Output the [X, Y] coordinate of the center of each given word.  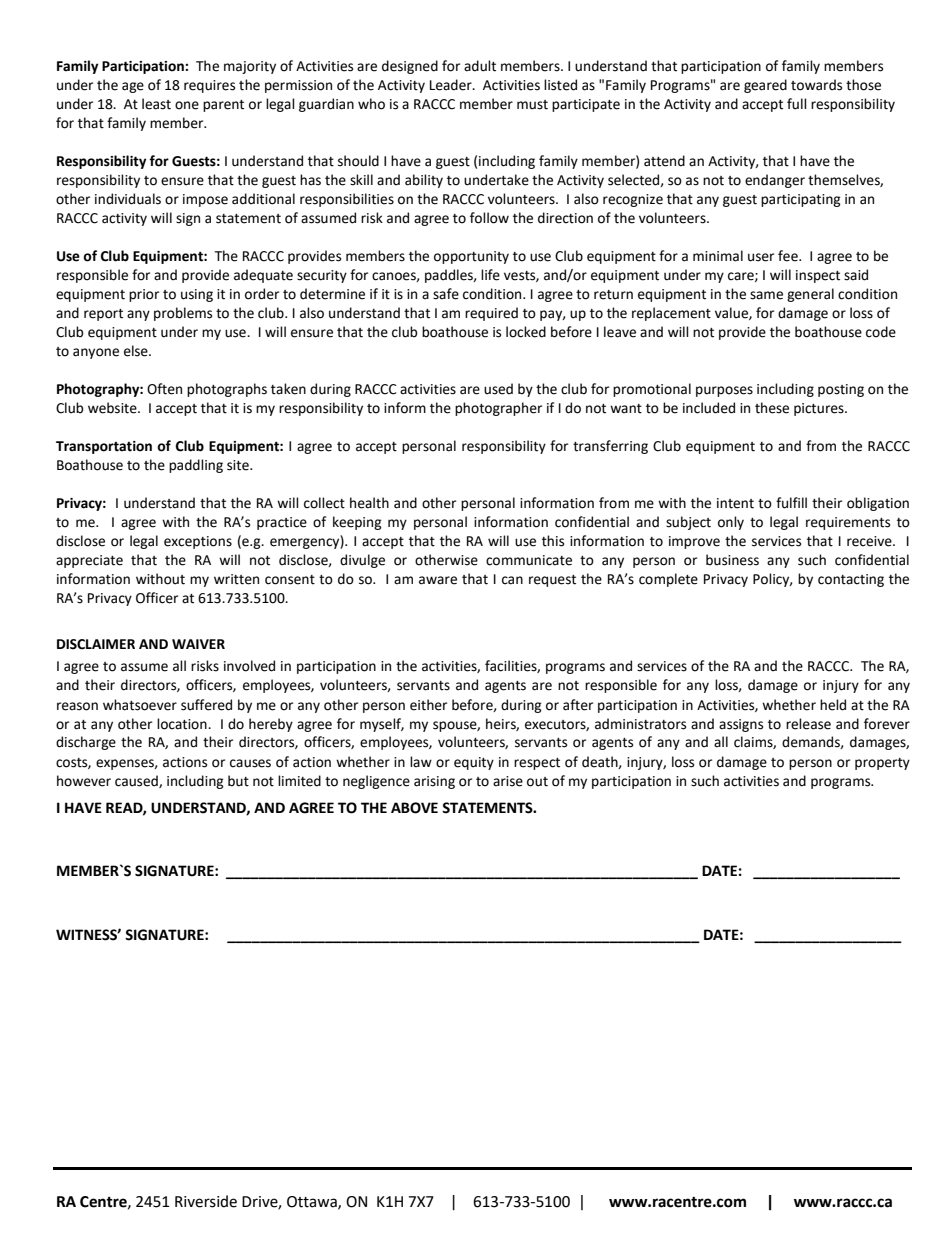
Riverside [206, 1201]
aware [438, 580]
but [238, 781]
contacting [851, 580]
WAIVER [198, 644]
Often [164, 389]
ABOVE [414, 808]
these [772, 408]
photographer [498, 409]
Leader [452, 85]
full [797, 104]
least [156, 104]
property [882, 764]
